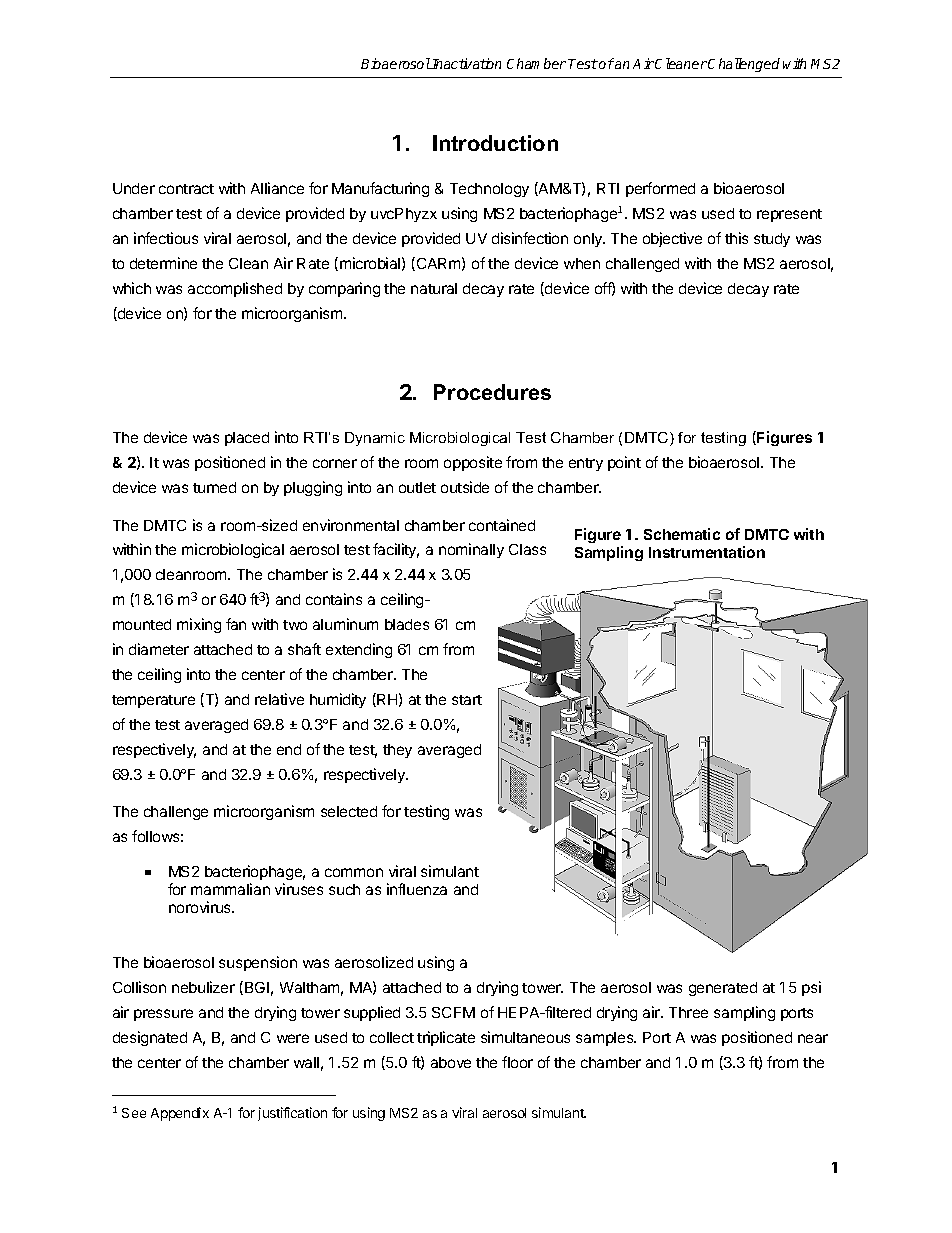 The image size is (952, 1233). What do you see at coordinates (230, 889) in the screenshot?
I see `mammalian` at bounding box center [230, 889].
